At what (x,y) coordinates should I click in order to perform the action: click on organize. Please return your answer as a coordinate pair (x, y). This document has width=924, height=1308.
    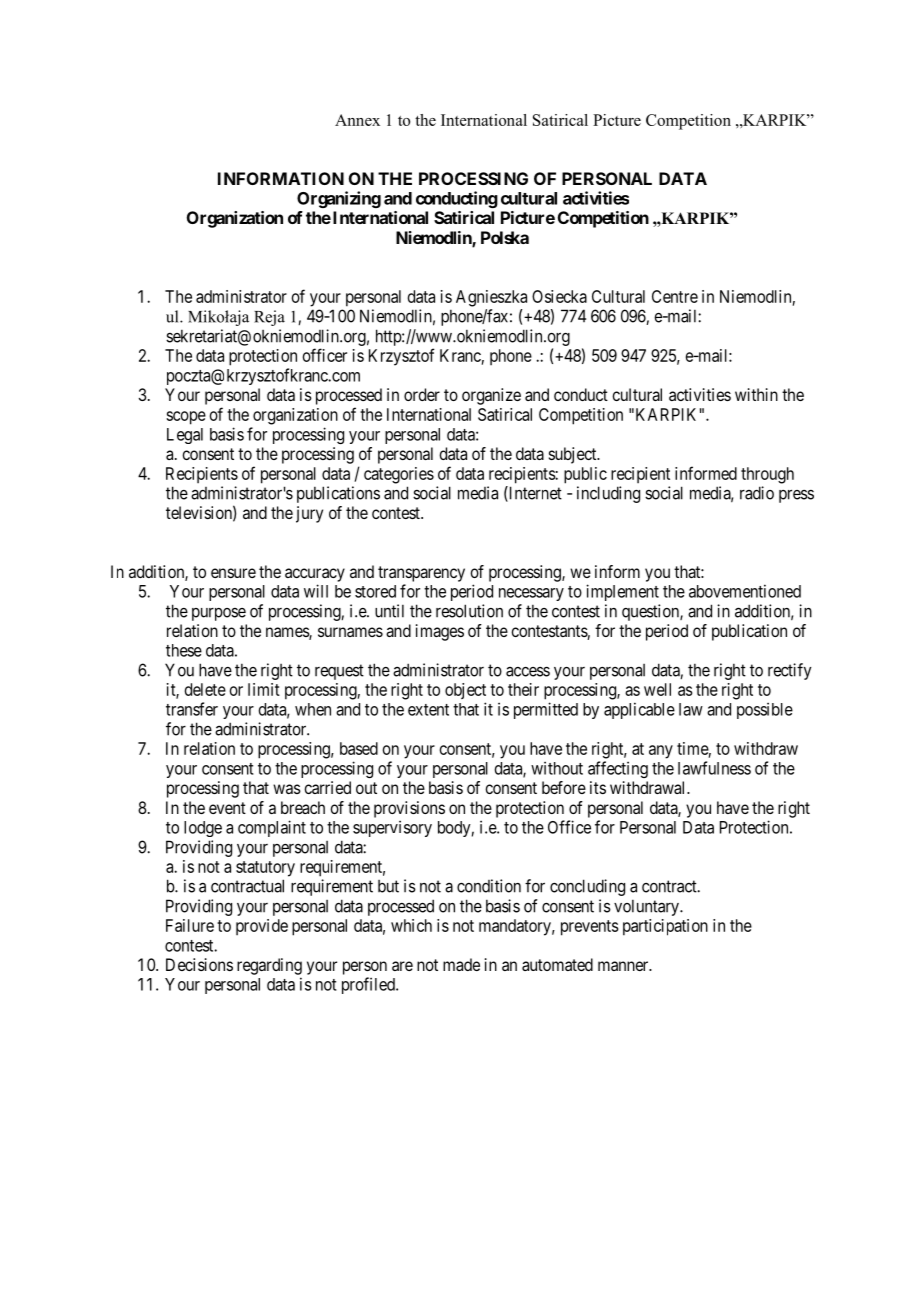
    Looking at the image, I should click on (491, 396).
